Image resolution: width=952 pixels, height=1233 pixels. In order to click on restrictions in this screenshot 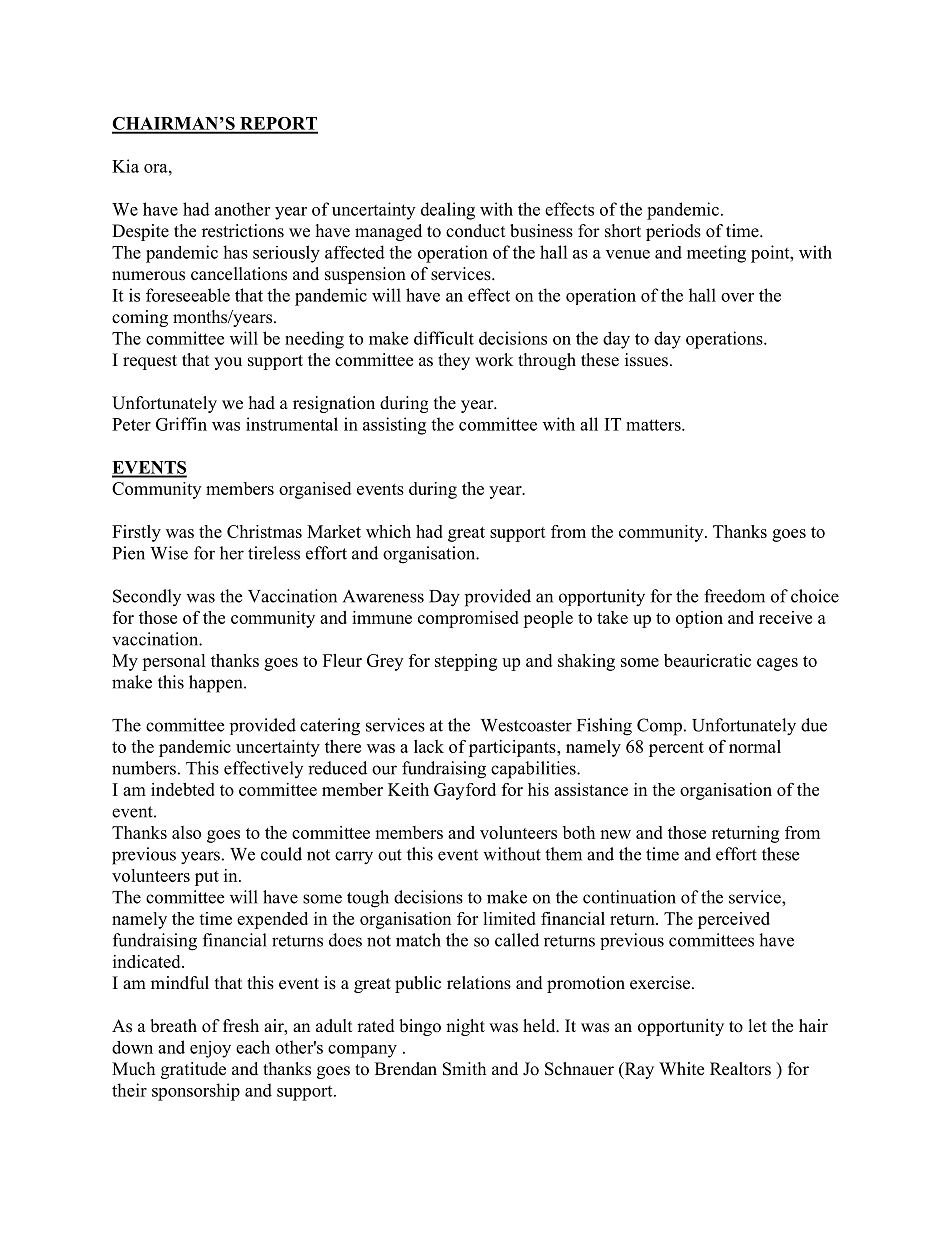, I will do `click(243, 231)`.
